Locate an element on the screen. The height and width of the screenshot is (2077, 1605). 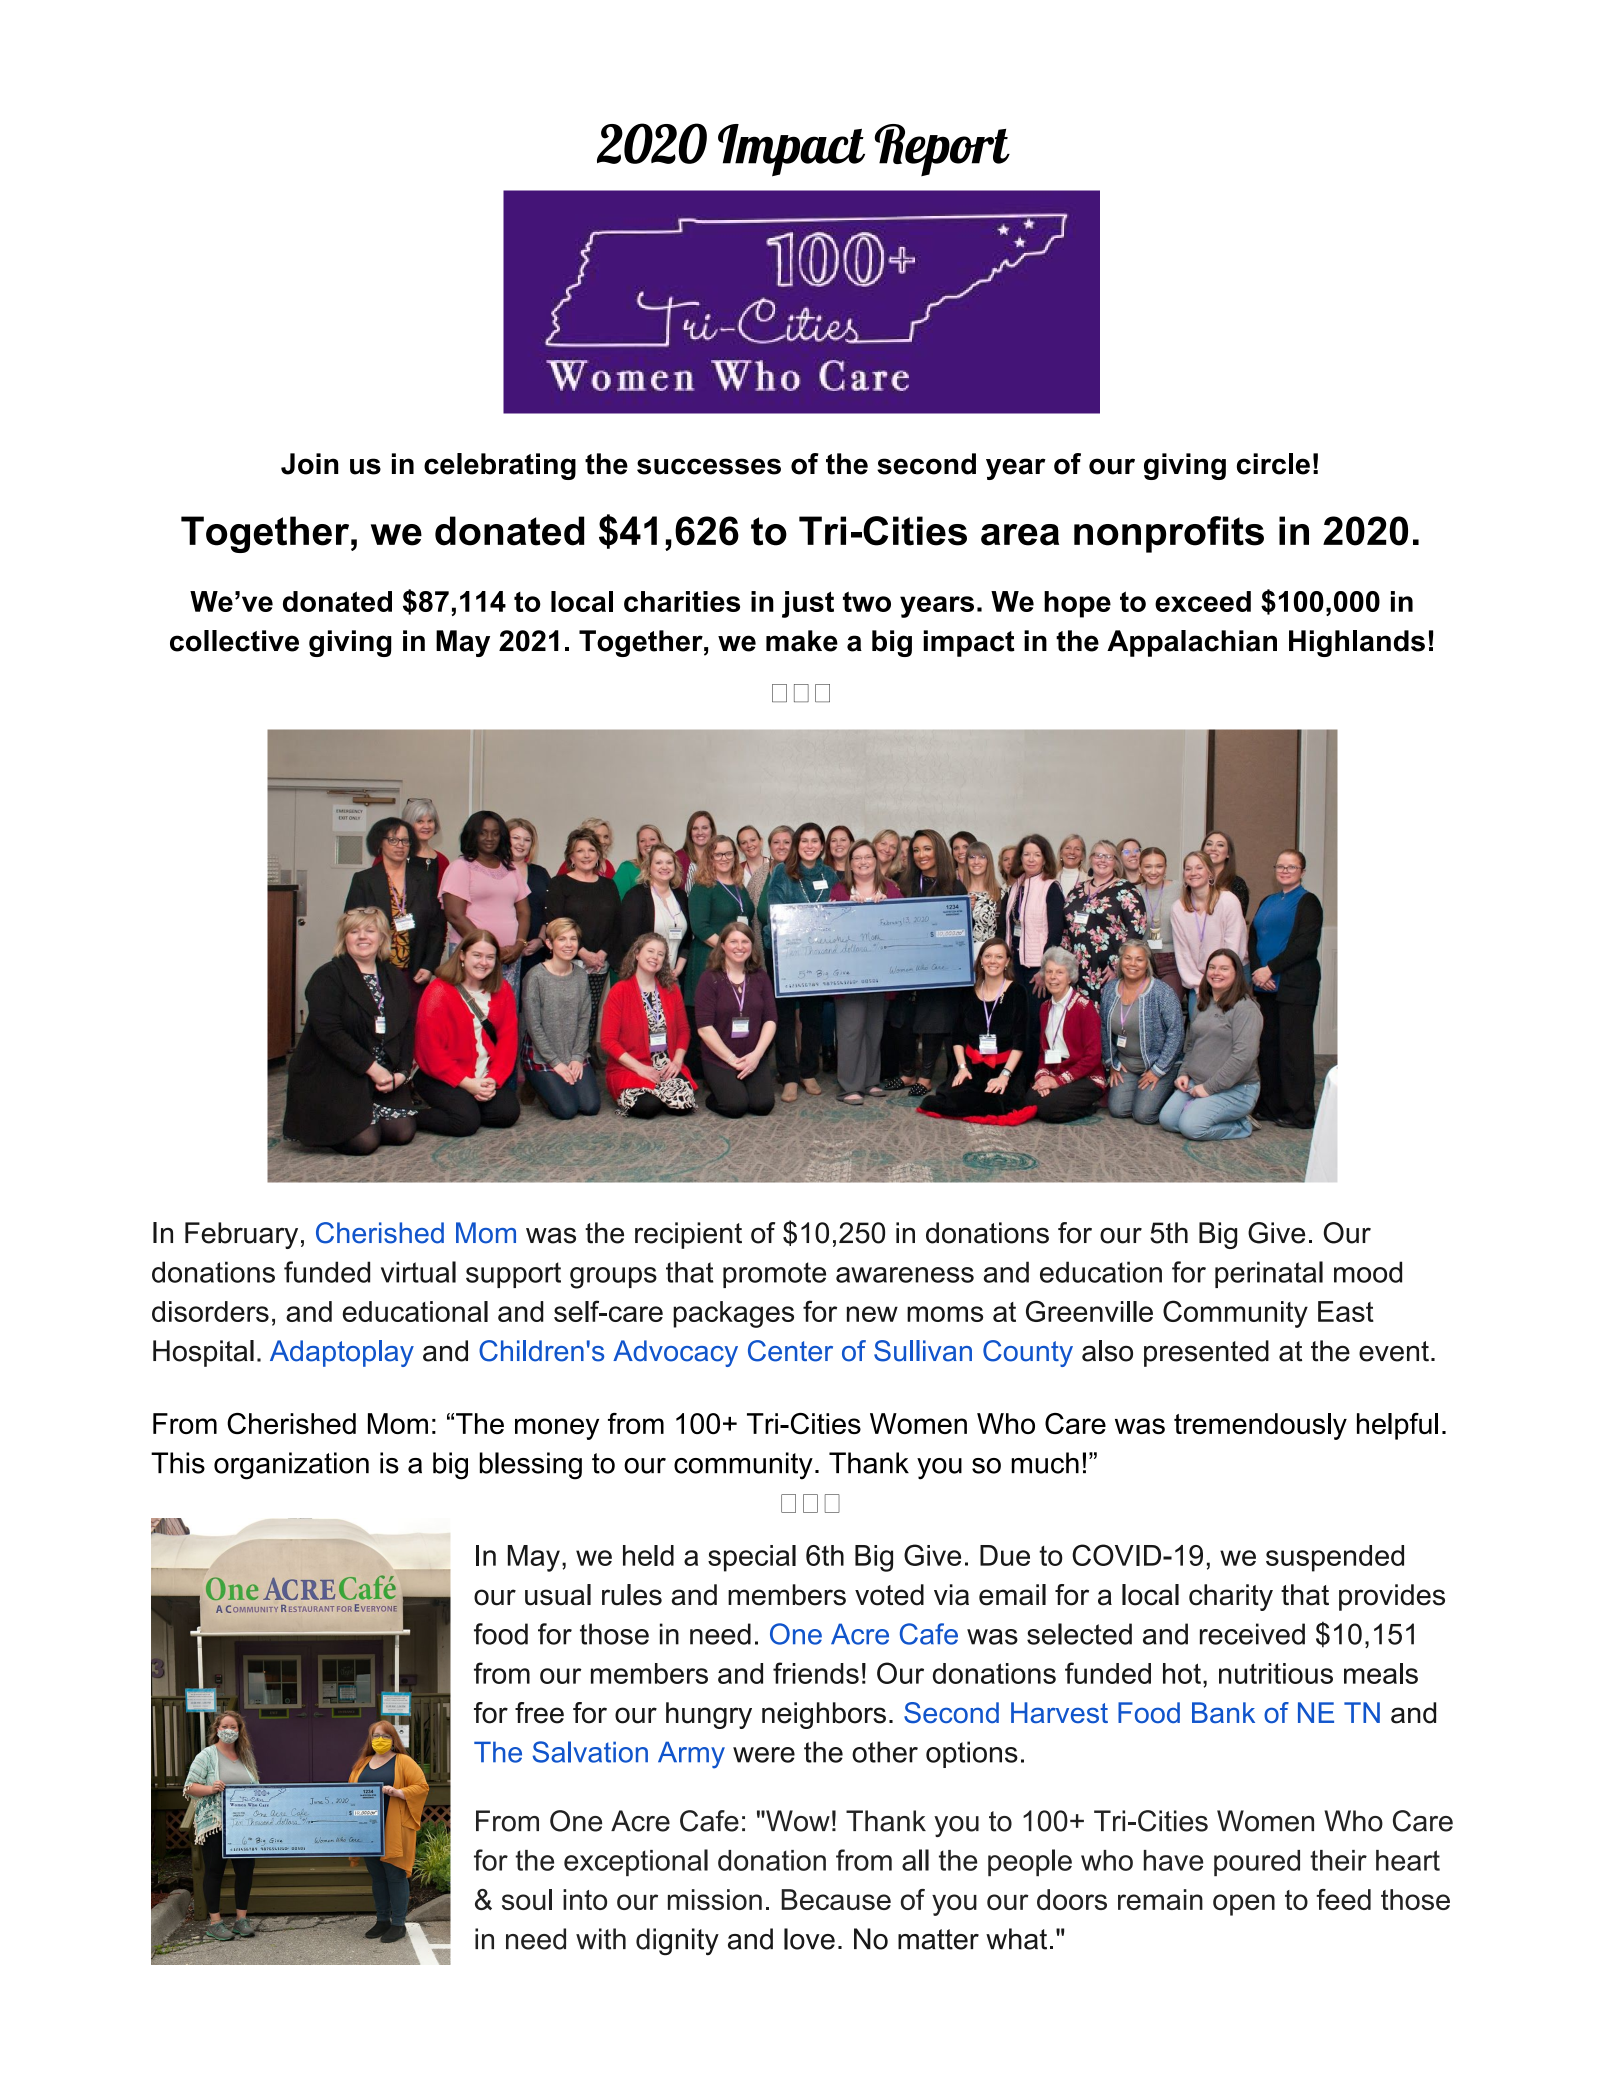
Center is located at coordinates (790, 1351).
